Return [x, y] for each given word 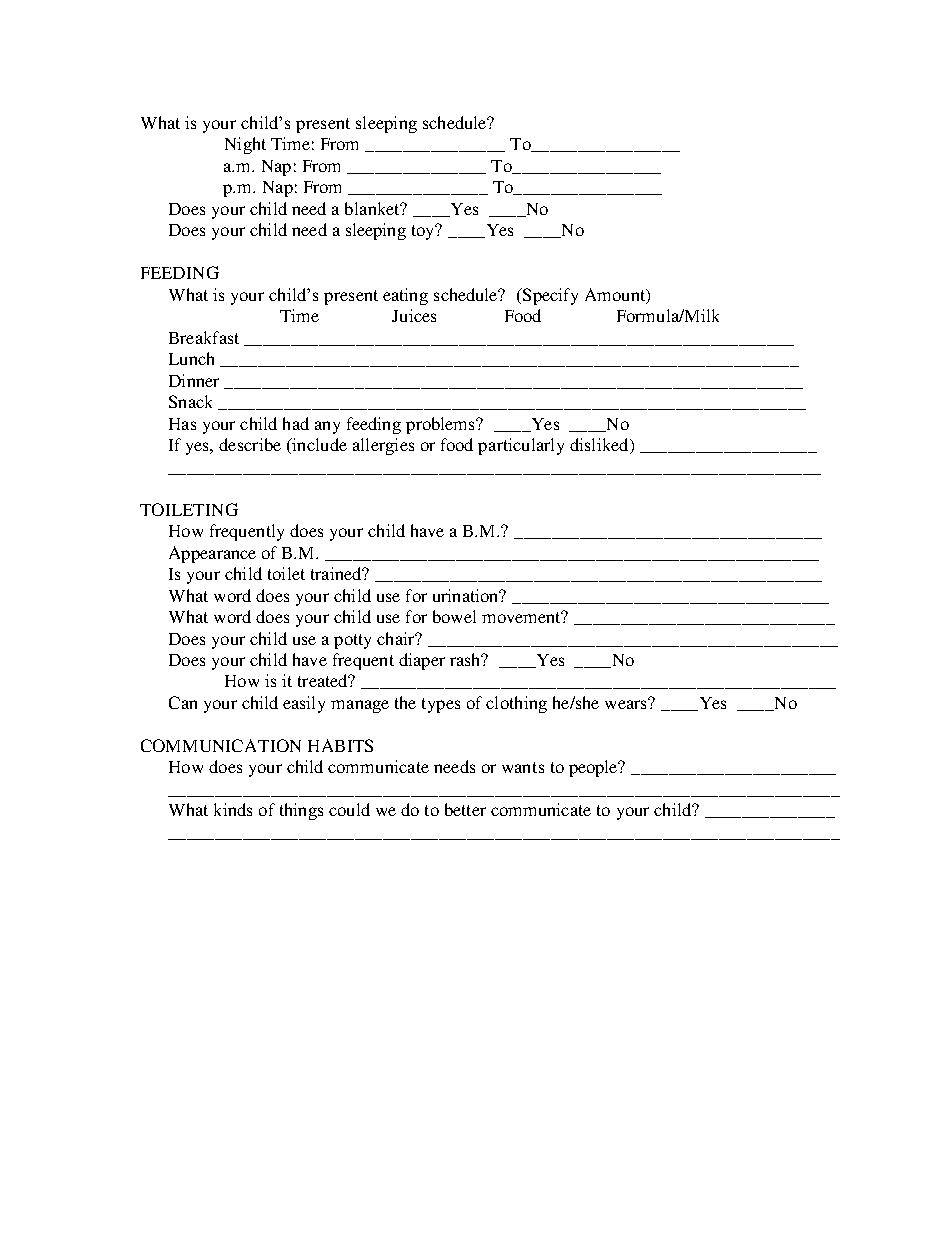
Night [245, 145]
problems [441, 425]
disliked [600, 446]
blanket [373, 208]
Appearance [212, 554]
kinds [233, 809]
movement [522, 617]
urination [467, 595]
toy [425, 231]
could [349, 809]
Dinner [194, 380]
